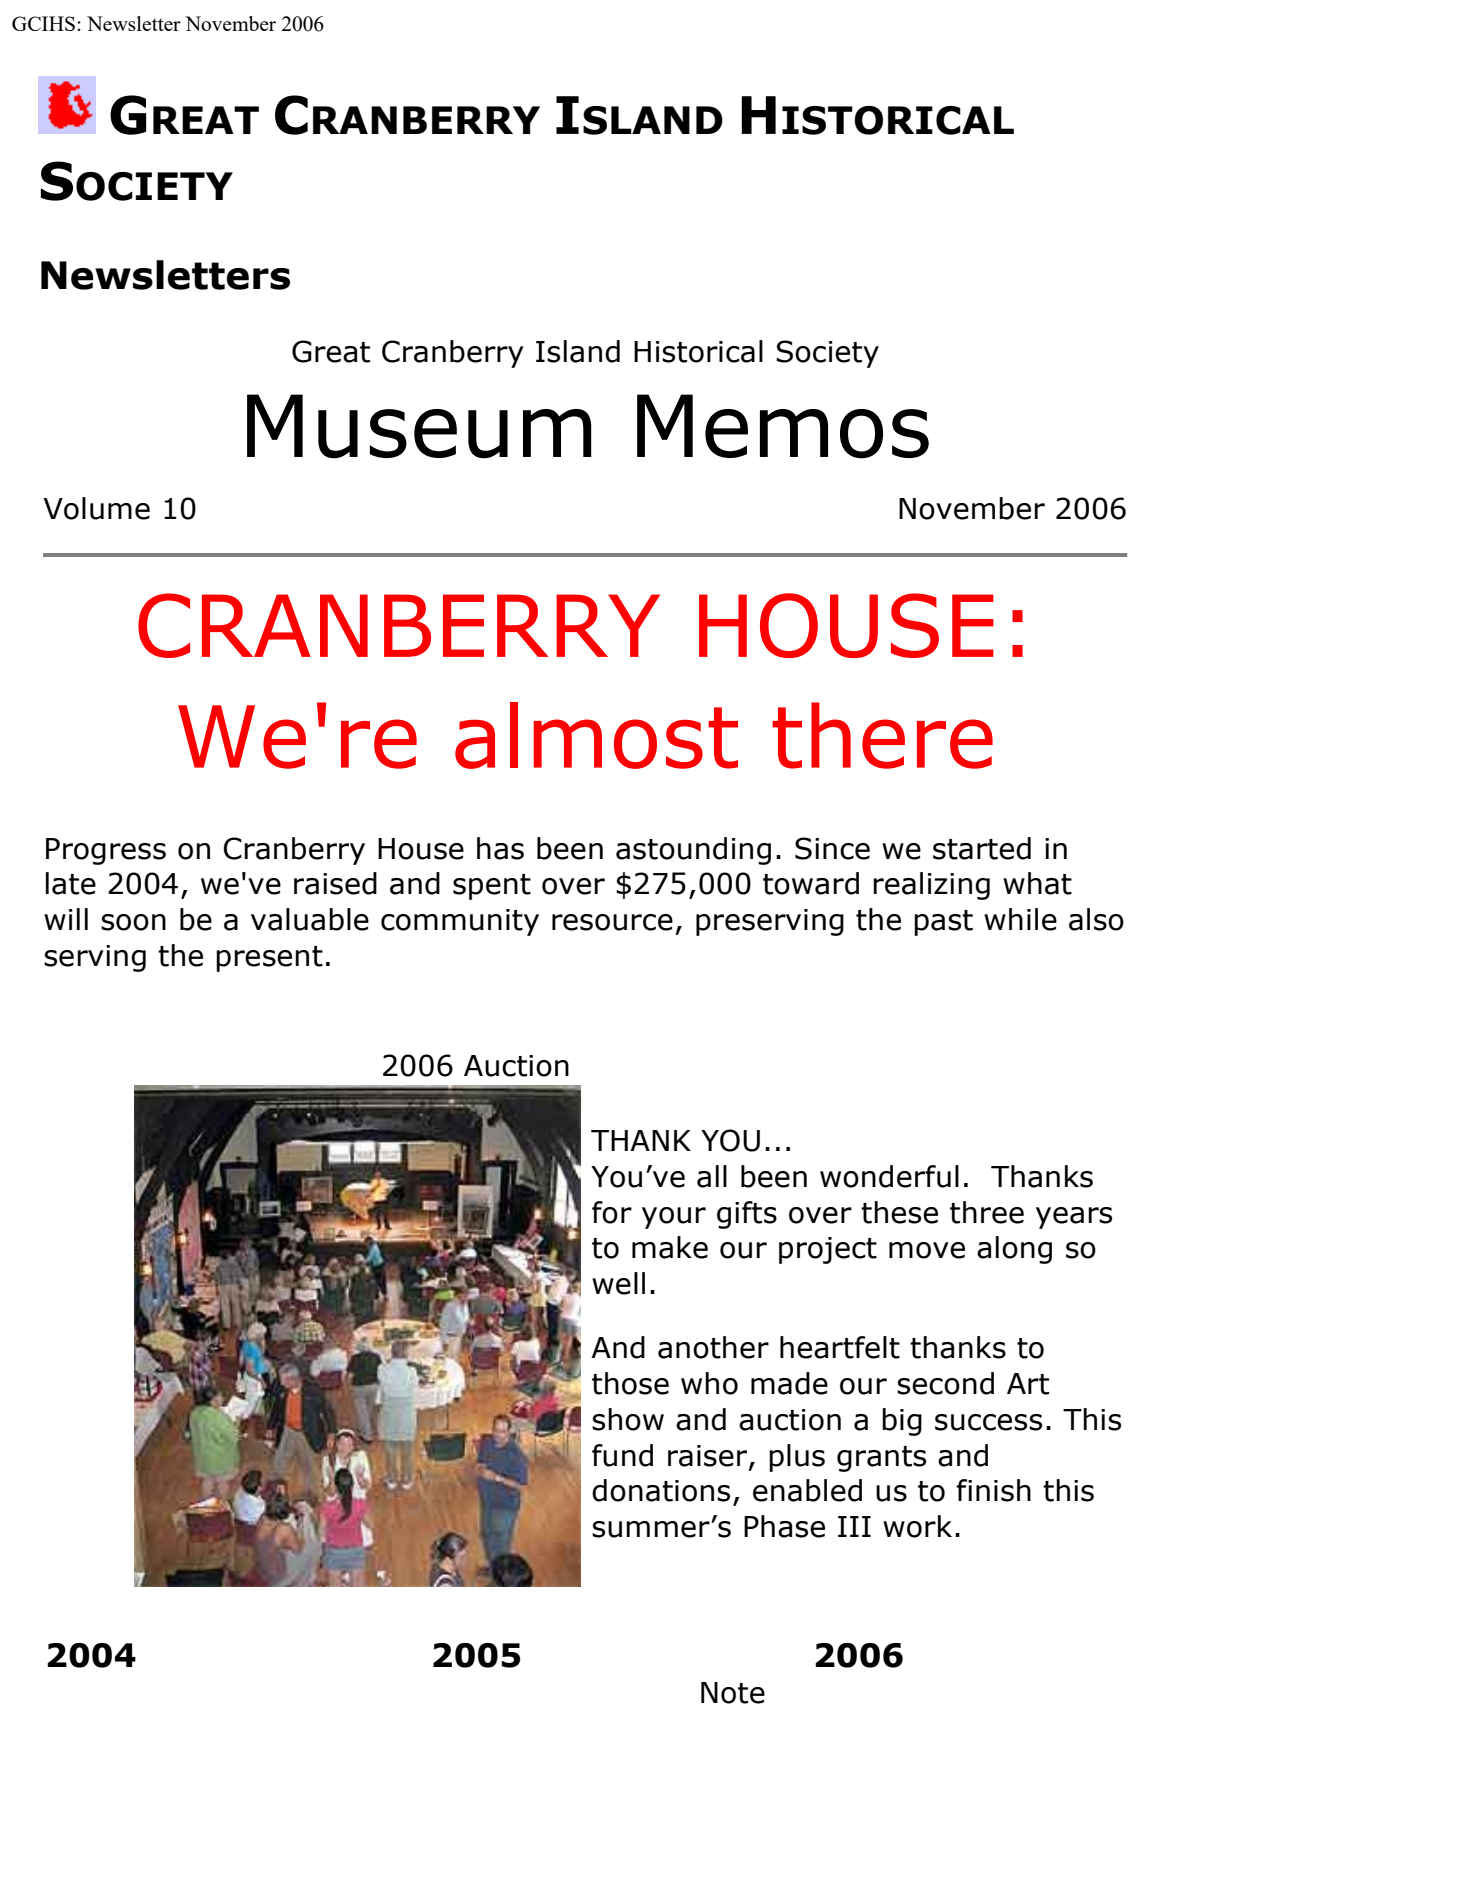 The image size is (1457, 1885). Describe the element at coordinates (733, 1693) in the screenshot. I see `Note` at that location.
